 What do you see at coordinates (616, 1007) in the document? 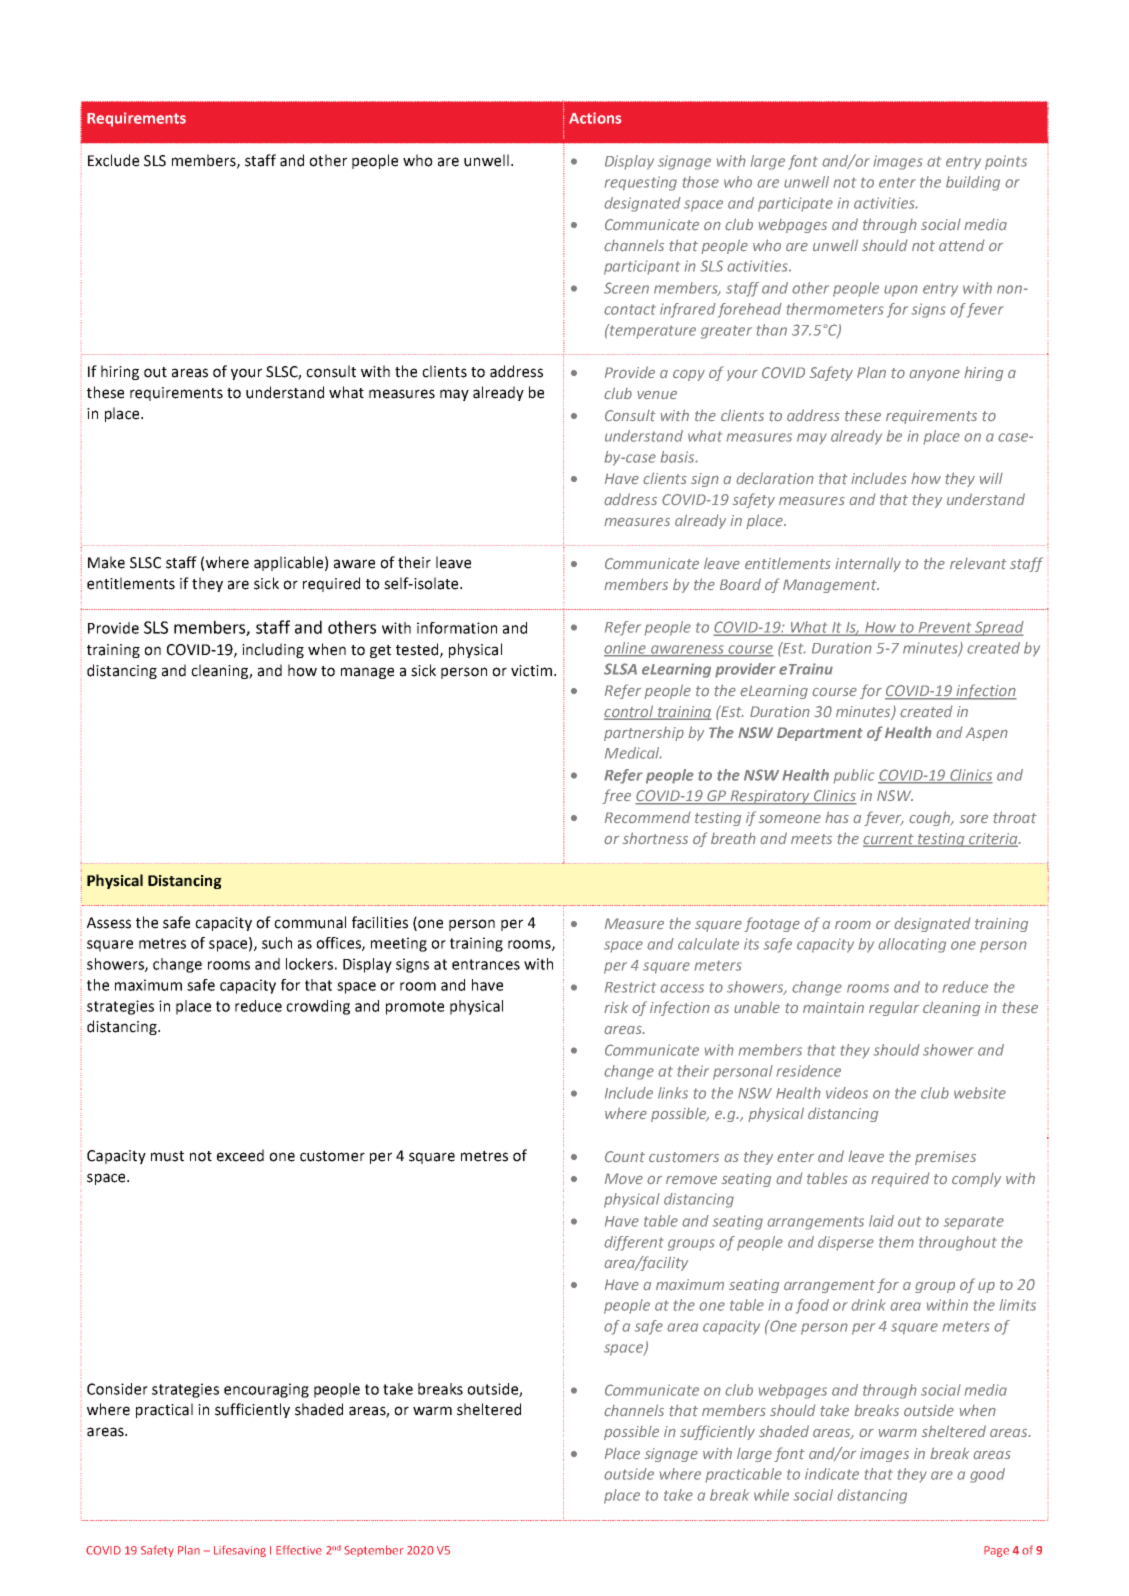
I see `risk` at bounding box center [616, 1007].
